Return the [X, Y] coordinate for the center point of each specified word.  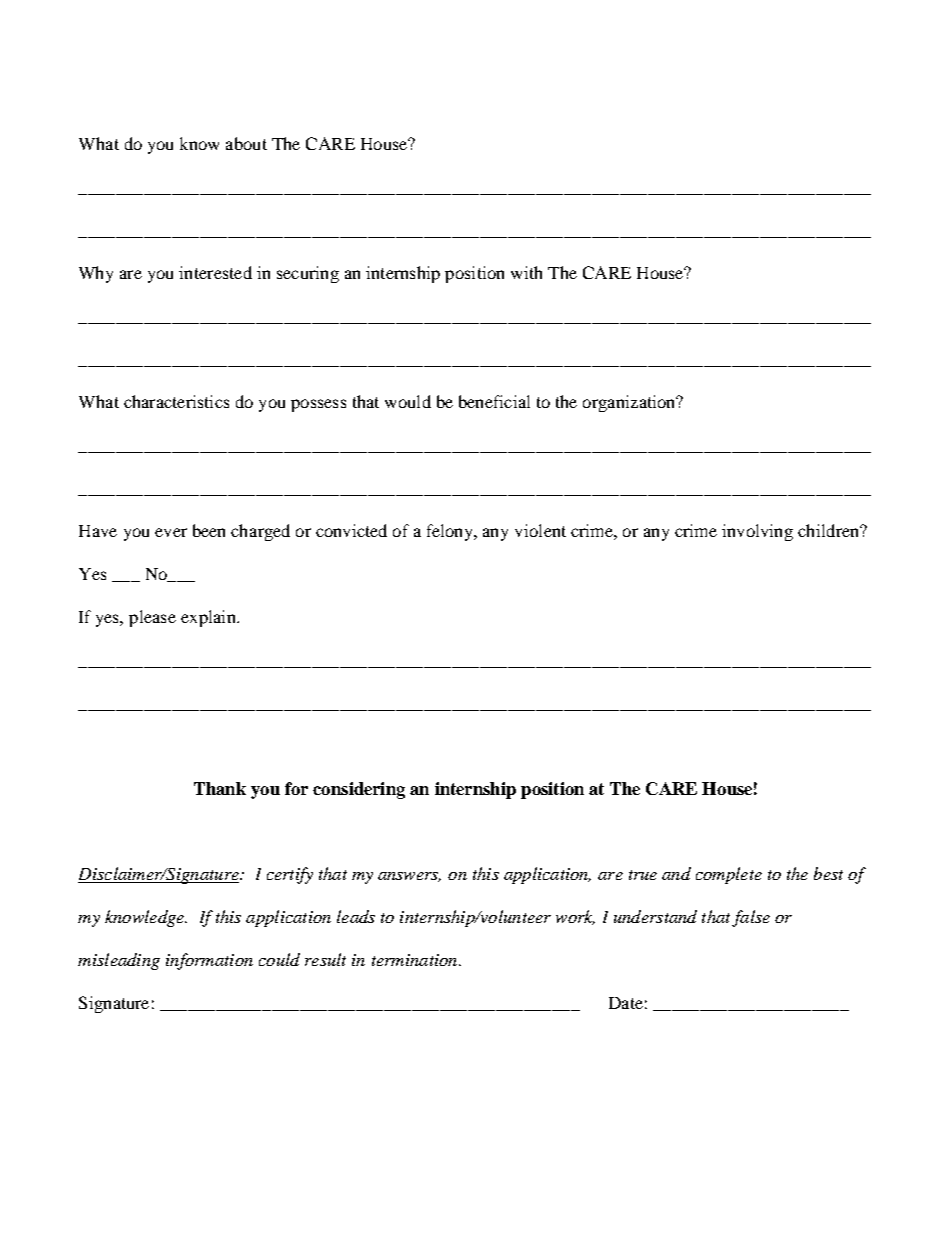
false [751, 918]
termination [416, 960]
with [526, 272]
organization [630, 403]
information [209, 961]
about [246, 143]
